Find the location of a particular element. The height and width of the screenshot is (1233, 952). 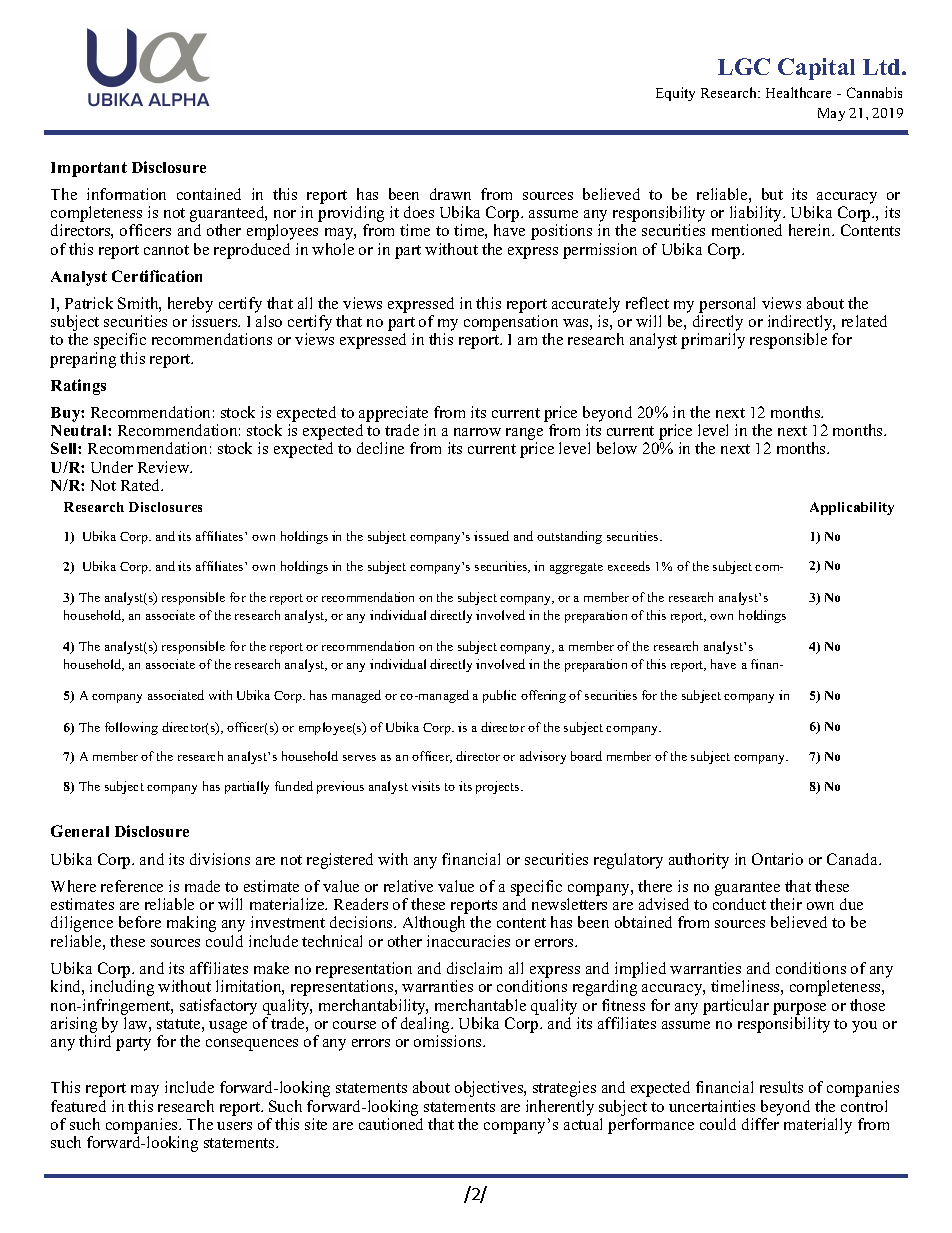

Healthcare is located at coordinates (798, 92).
